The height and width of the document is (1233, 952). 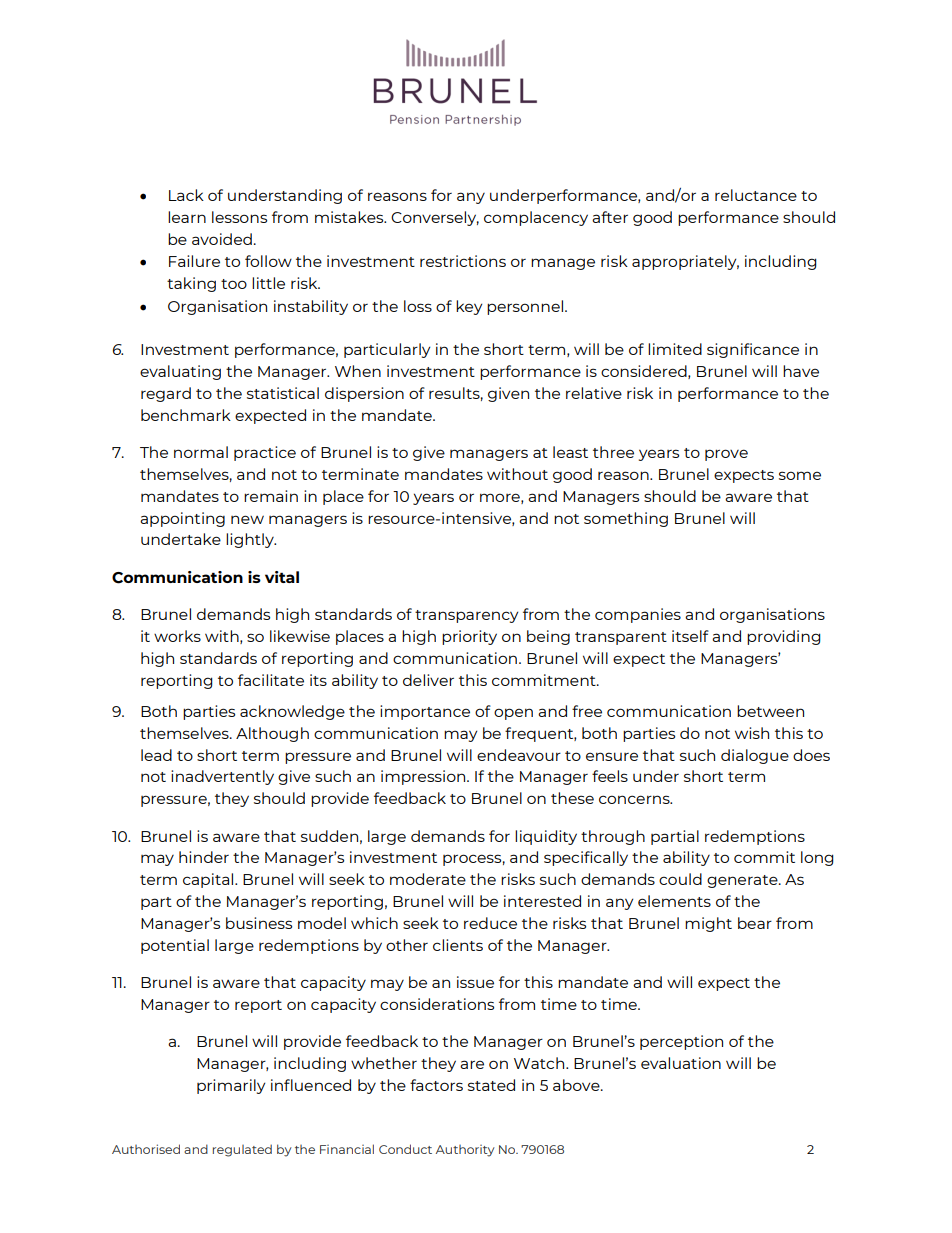 What do you see at coordinates (466, 616) in the document?
I see `transparency` at bounding box center [466, 616].
